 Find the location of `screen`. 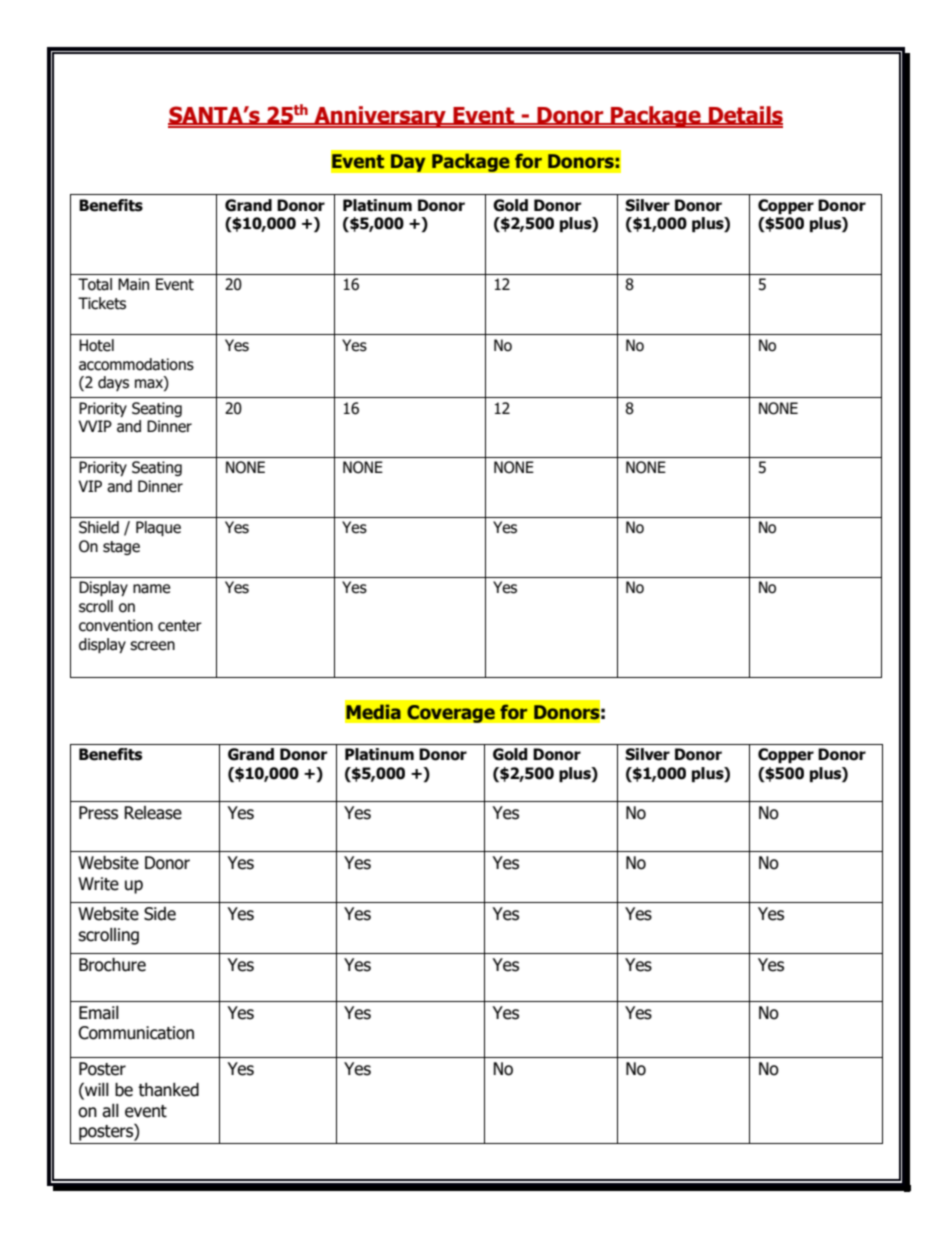

screen is located at coordinates (152, 646).
